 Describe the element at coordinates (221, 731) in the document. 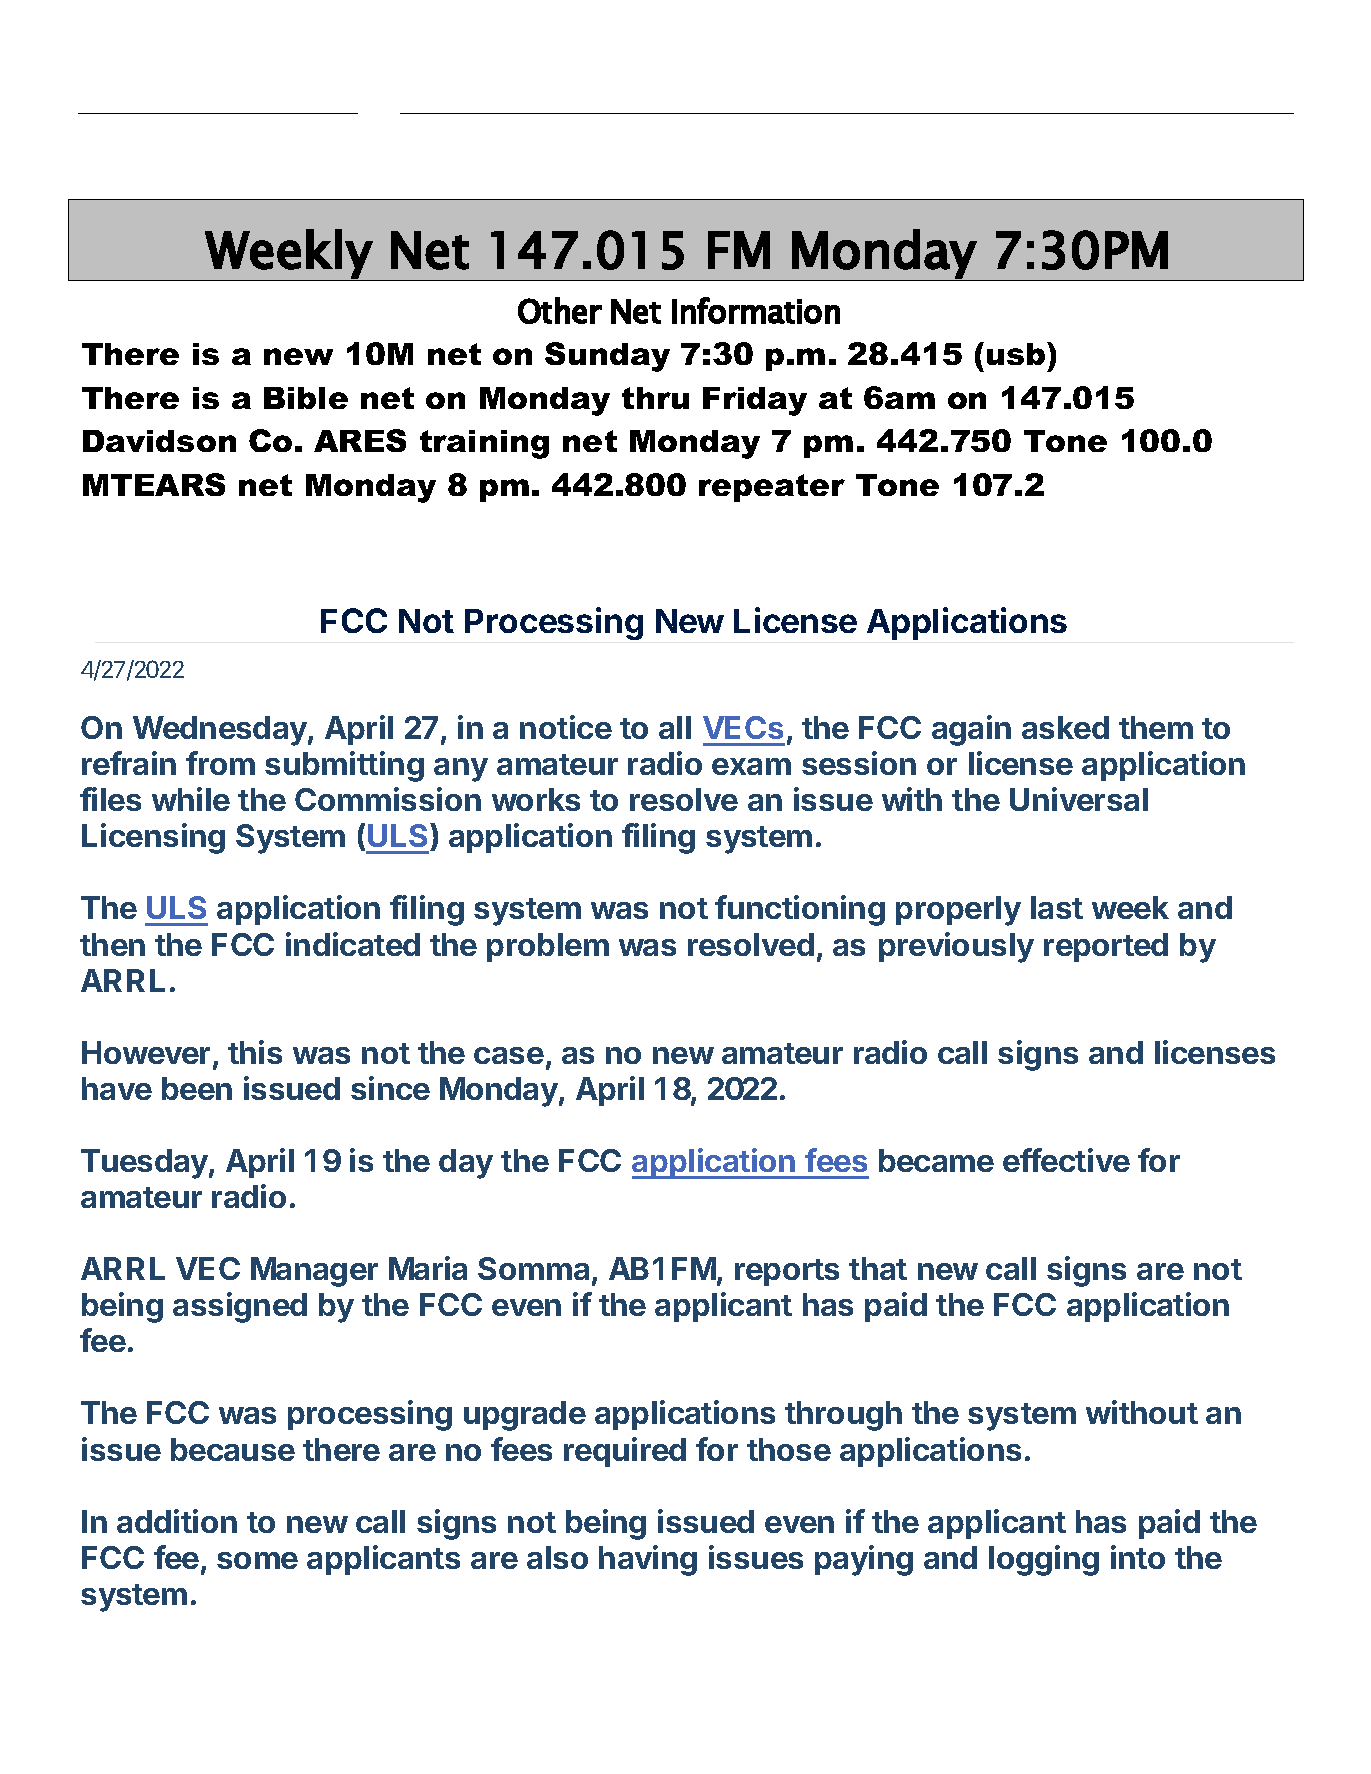

I see `Wednesday` at that location.
